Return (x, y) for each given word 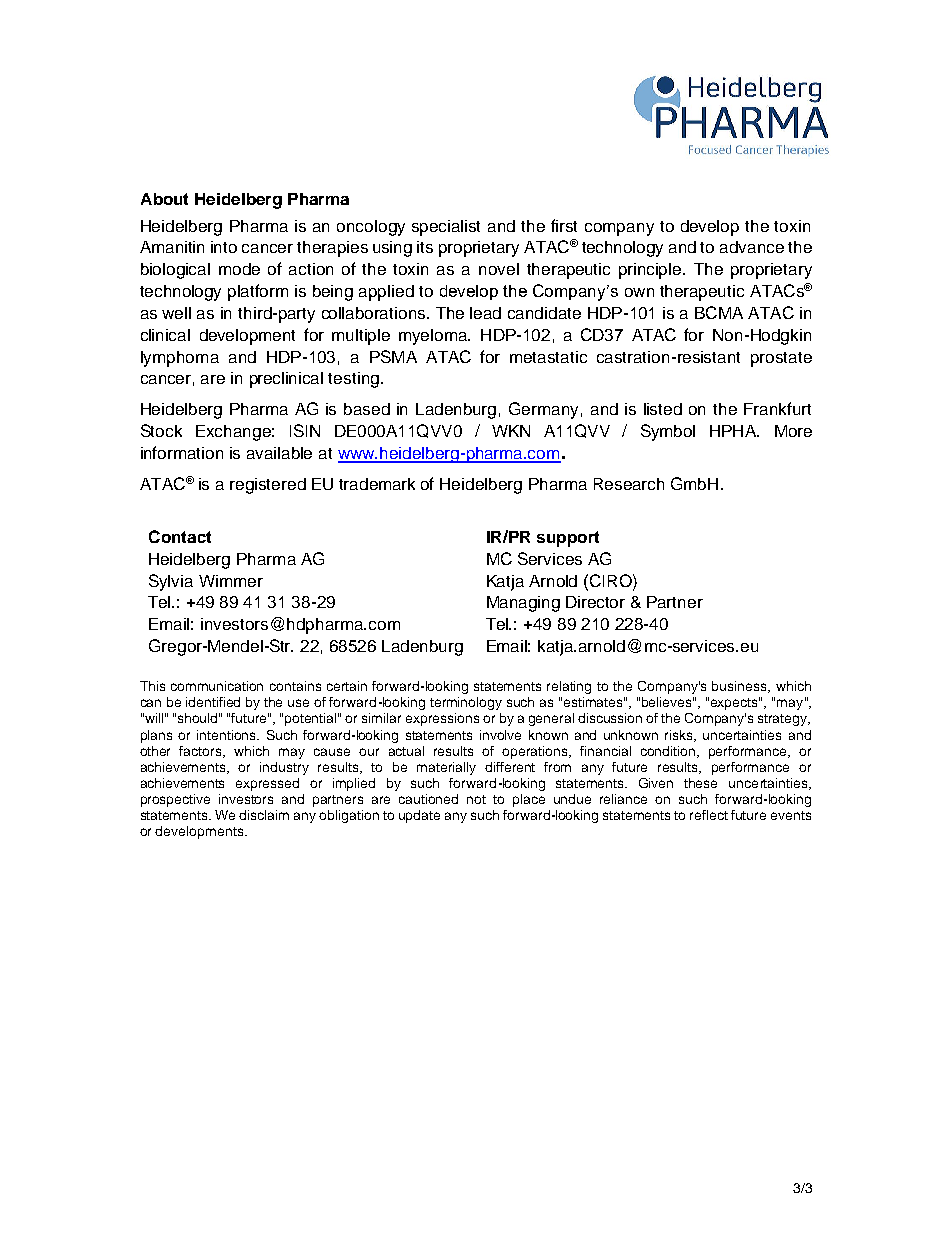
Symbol (668, 432)
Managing (523, 604)
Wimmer (231, 581)
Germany (543, 410)
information (182, 452)
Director (595, 602)
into (224, 247)
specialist (446, 228)
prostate (781, 359)
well (176, 313)
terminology (466, 703)
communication (217, 686)
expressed (267, 784)
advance (752, 247)
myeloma (434, 337)
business (740, 687)
